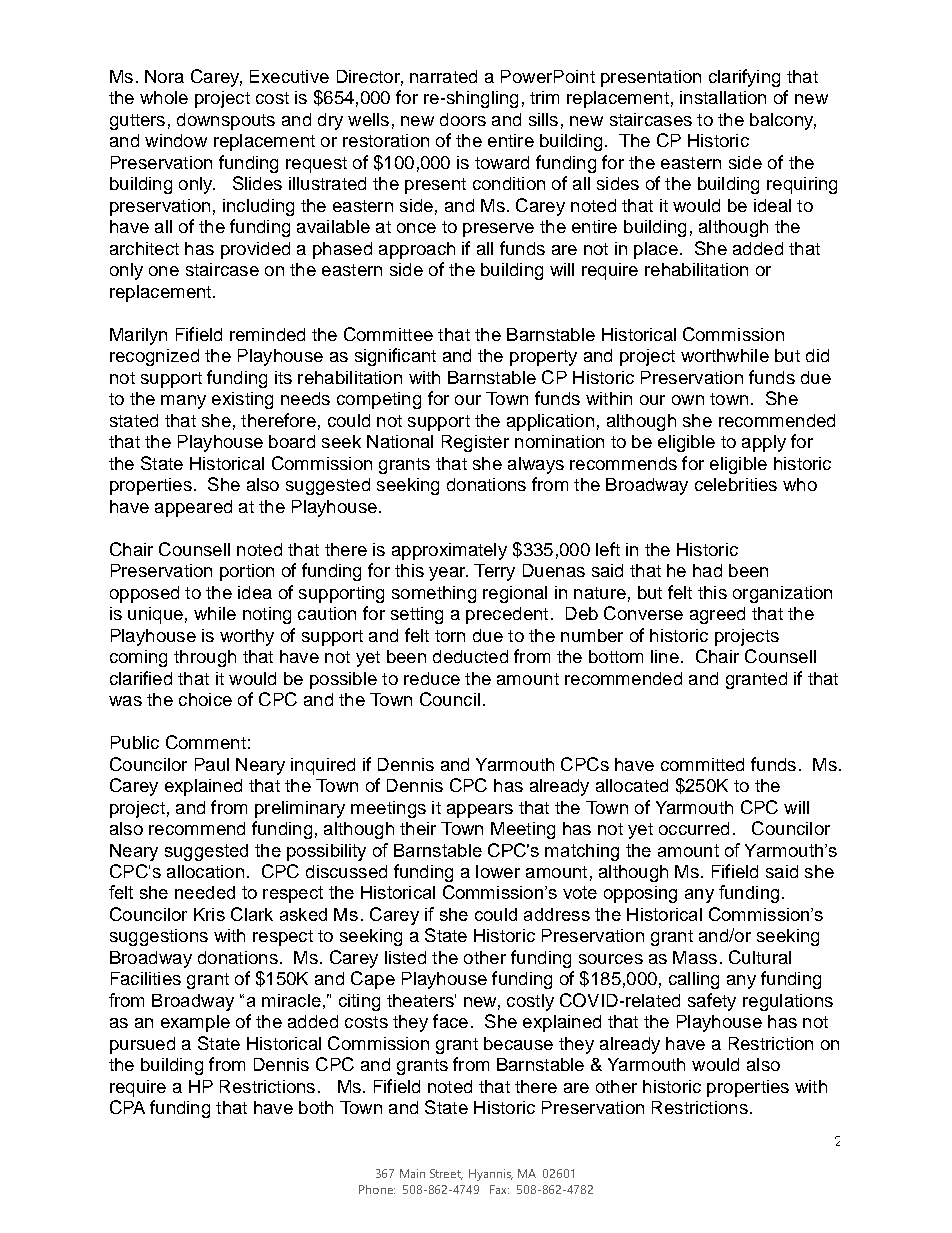 Image resolution: width=952 pixels, height=1233 pixels. What do you see at coordinates (717, 615) in the document?
I see `agreed` at bounding box center [717, 615].
